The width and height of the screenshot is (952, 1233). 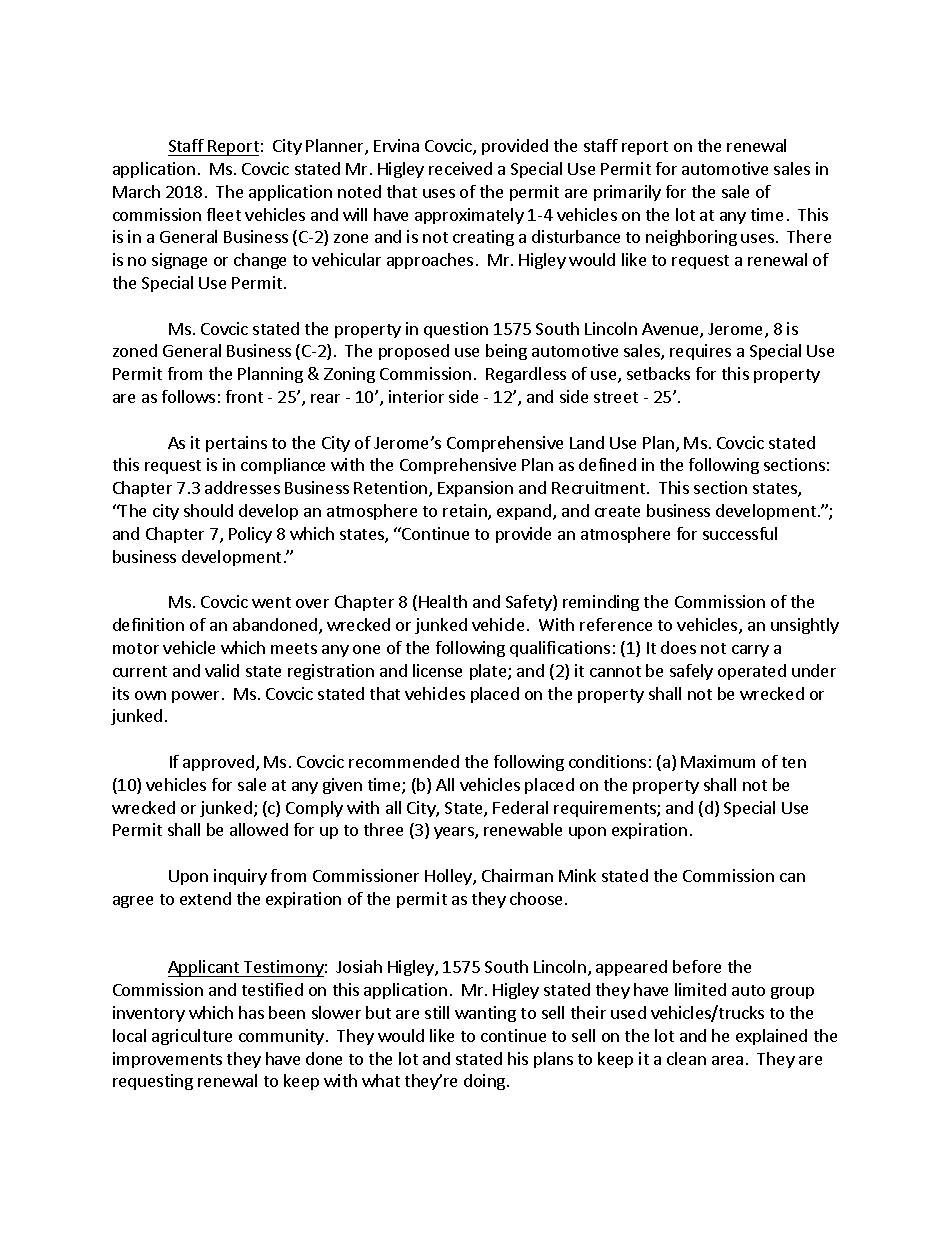 What do you see at coordinates (469, 216) in the screenshot?
I see `approximately` at bounding box center [469, 216].
